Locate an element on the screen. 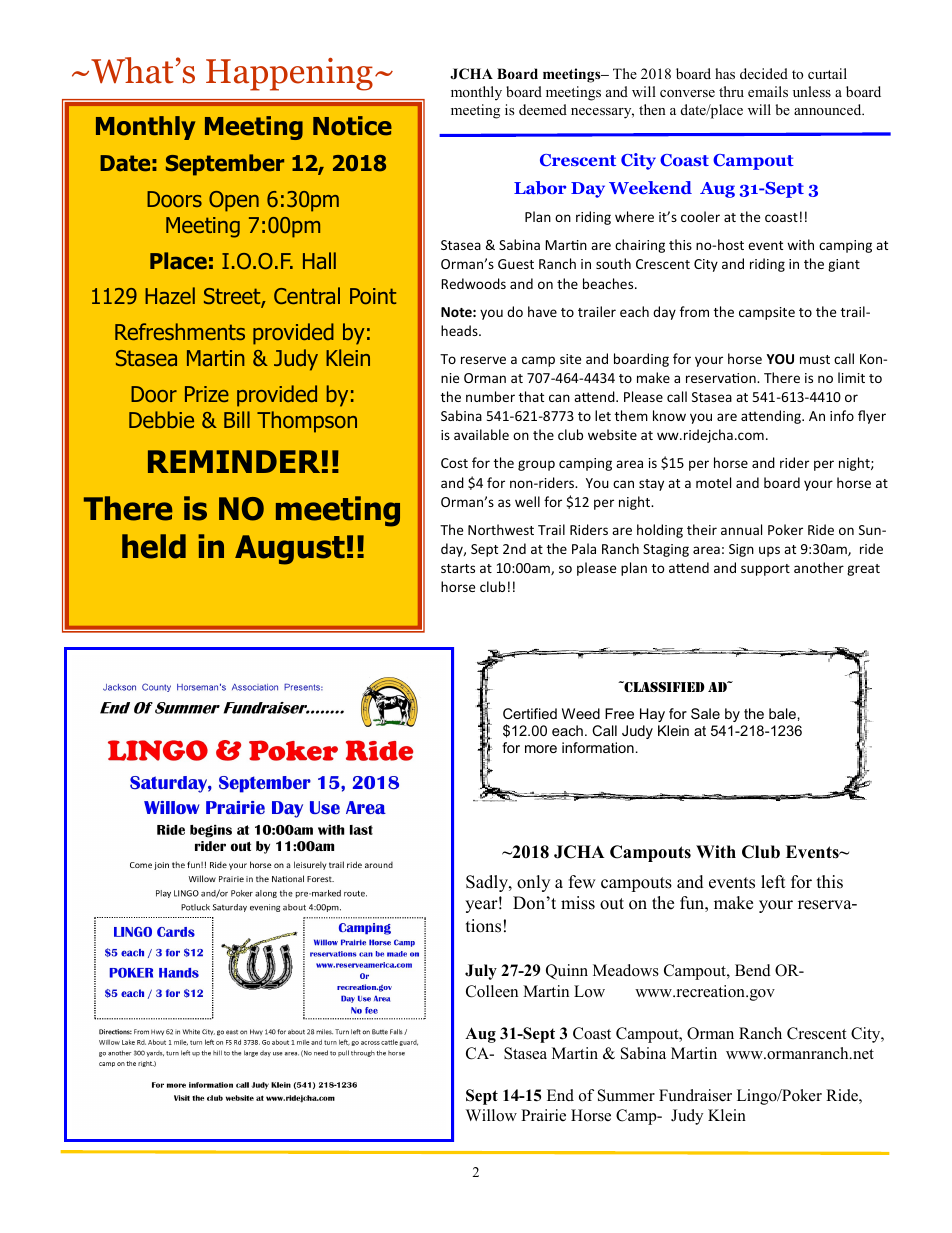 Image resolution: width=952 pixels, height=1233 pixels. Bill is located at coordinates (237, 419).
